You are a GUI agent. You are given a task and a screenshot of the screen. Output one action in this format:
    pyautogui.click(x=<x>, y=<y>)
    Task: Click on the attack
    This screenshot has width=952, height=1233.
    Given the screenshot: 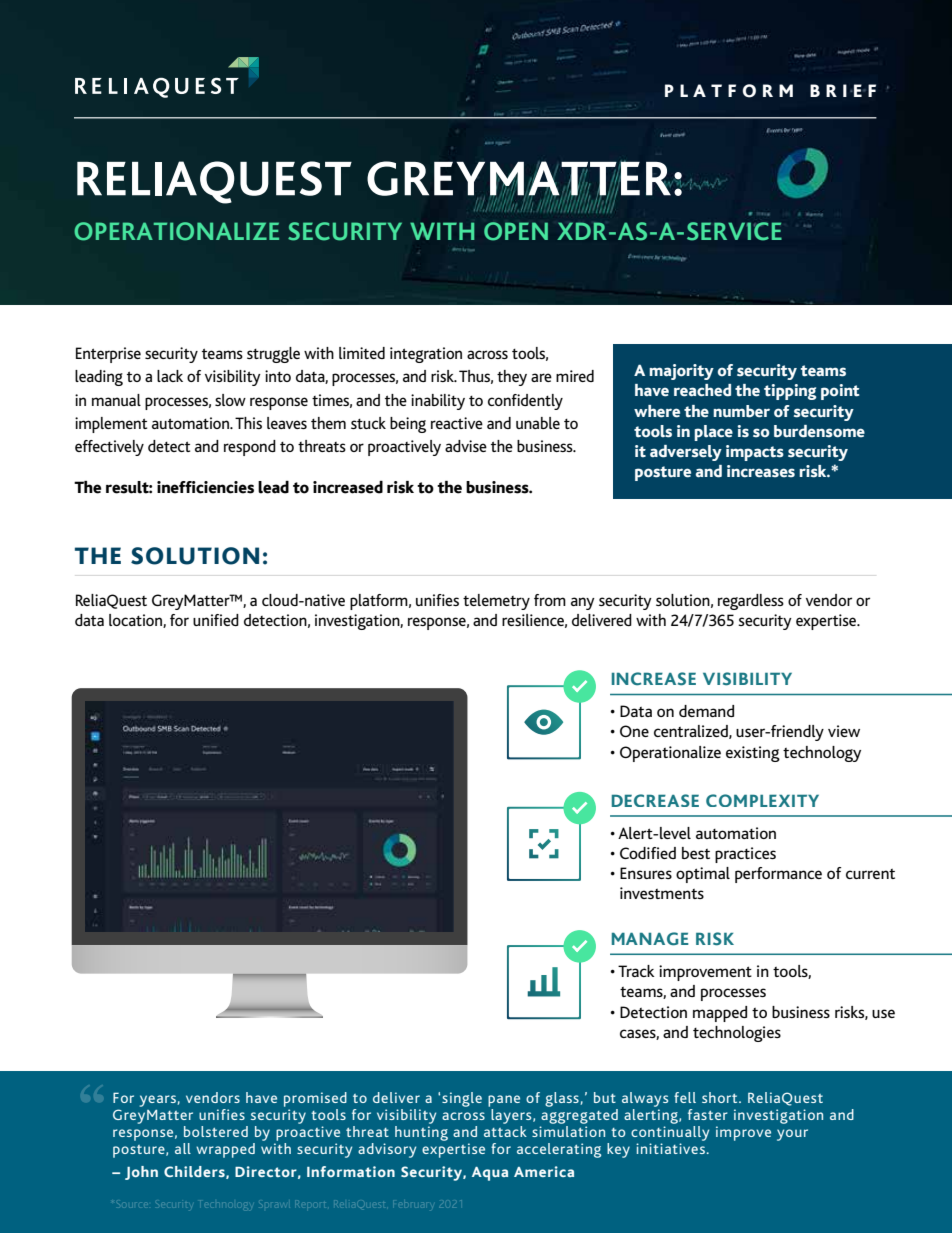 What is the action you would take?
    pyautogui.click(x=505, y=1130)
